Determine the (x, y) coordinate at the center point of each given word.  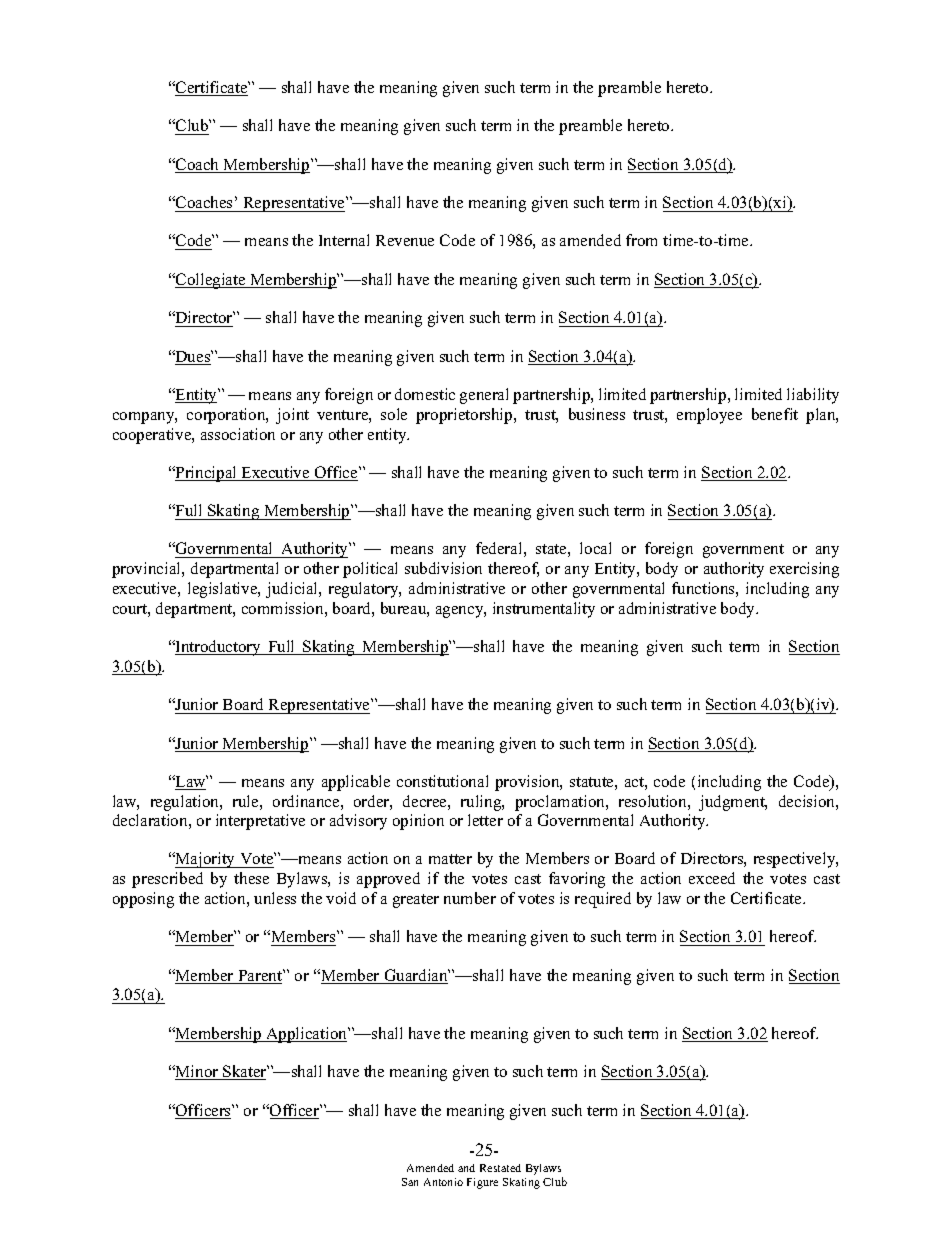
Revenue (405, 240)
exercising (804, 570)
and (466, 1168)
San (410, 1182)
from (641, 240)
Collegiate (211, 281)
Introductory (218, 648)
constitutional (442, 781)
